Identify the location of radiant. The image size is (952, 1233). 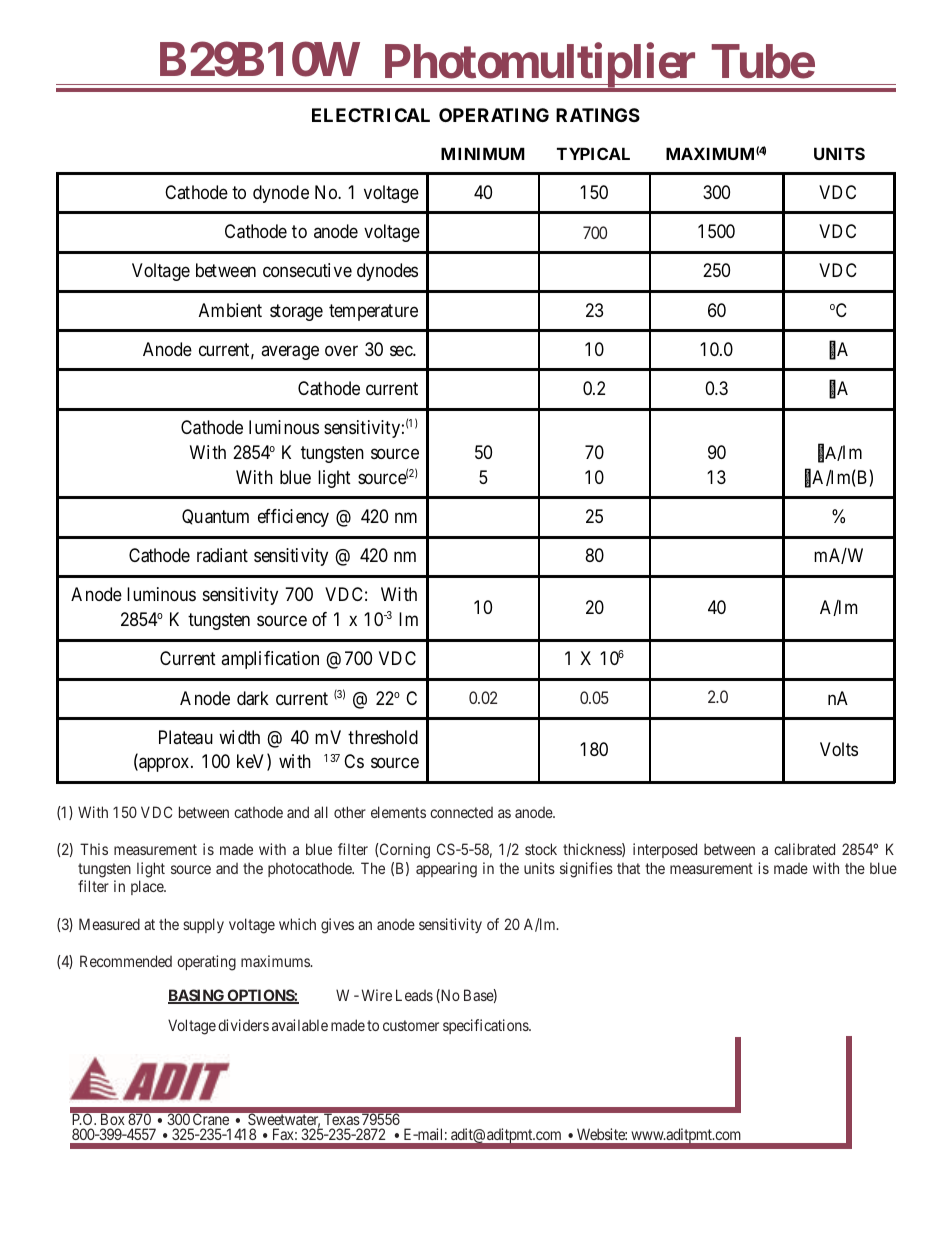
(222, 555).
